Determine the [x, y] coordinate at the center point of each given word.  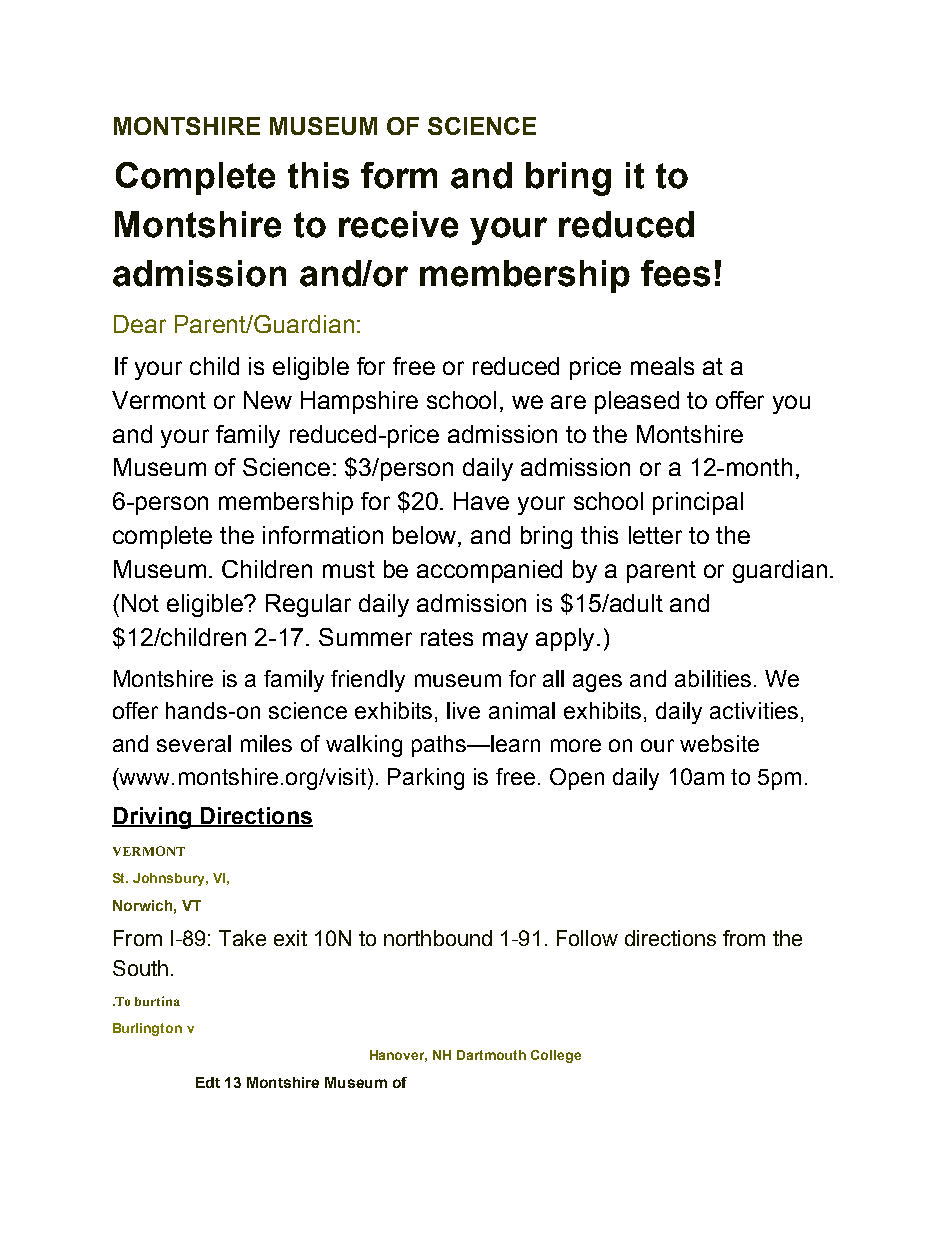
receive [398, 224]
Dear [140, 324]
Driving [152, 818]
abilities [713, 678]
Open [577, 779]
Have [481, 501]
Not [140, 603]
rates [447, 637]
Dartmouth [491, 1055]
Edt [208, 1082]
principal [698, 503]
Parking [426, 779]
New [268, 400]
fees [675, 273]
